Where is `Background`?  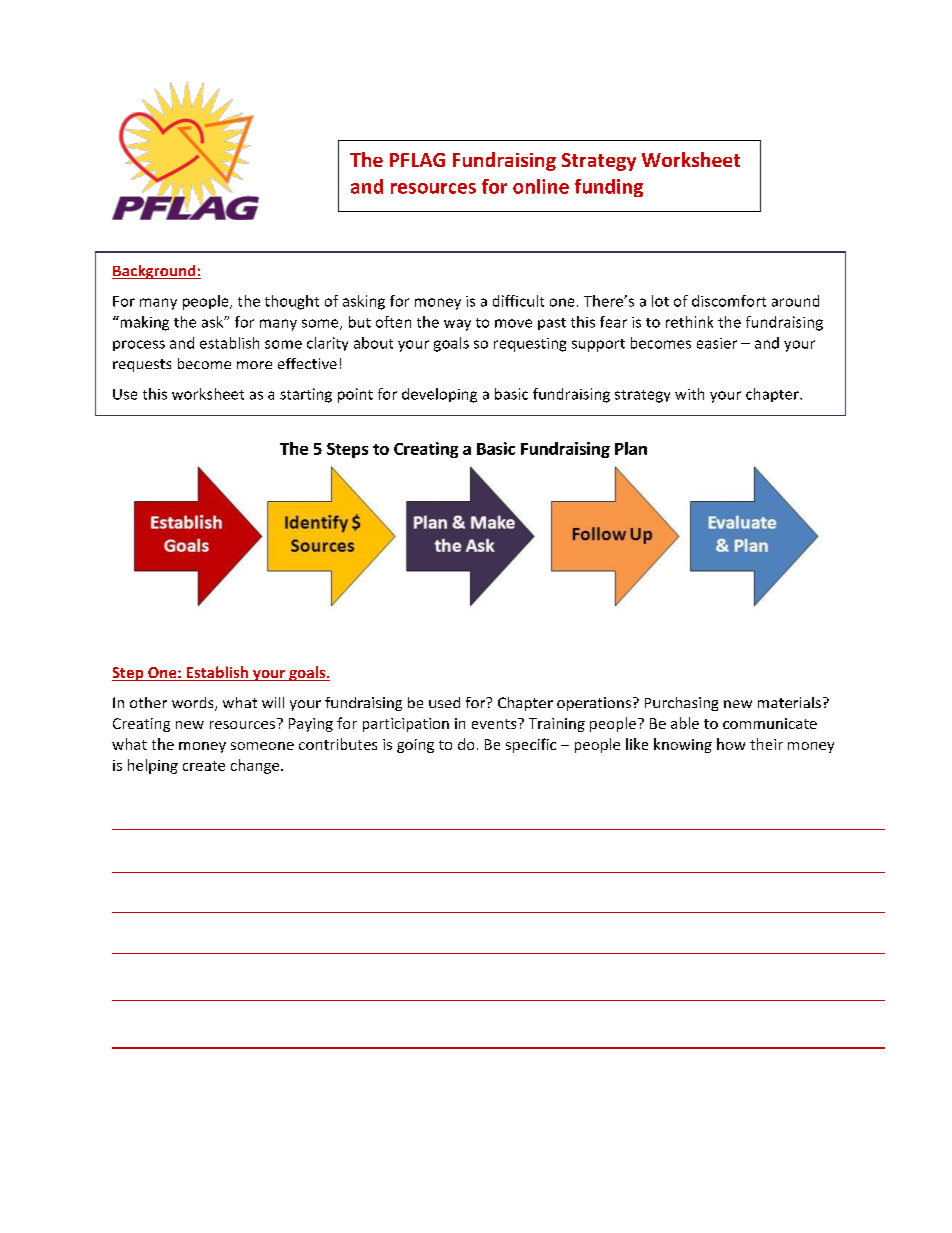
Background is located at coordinates (155, 272).
